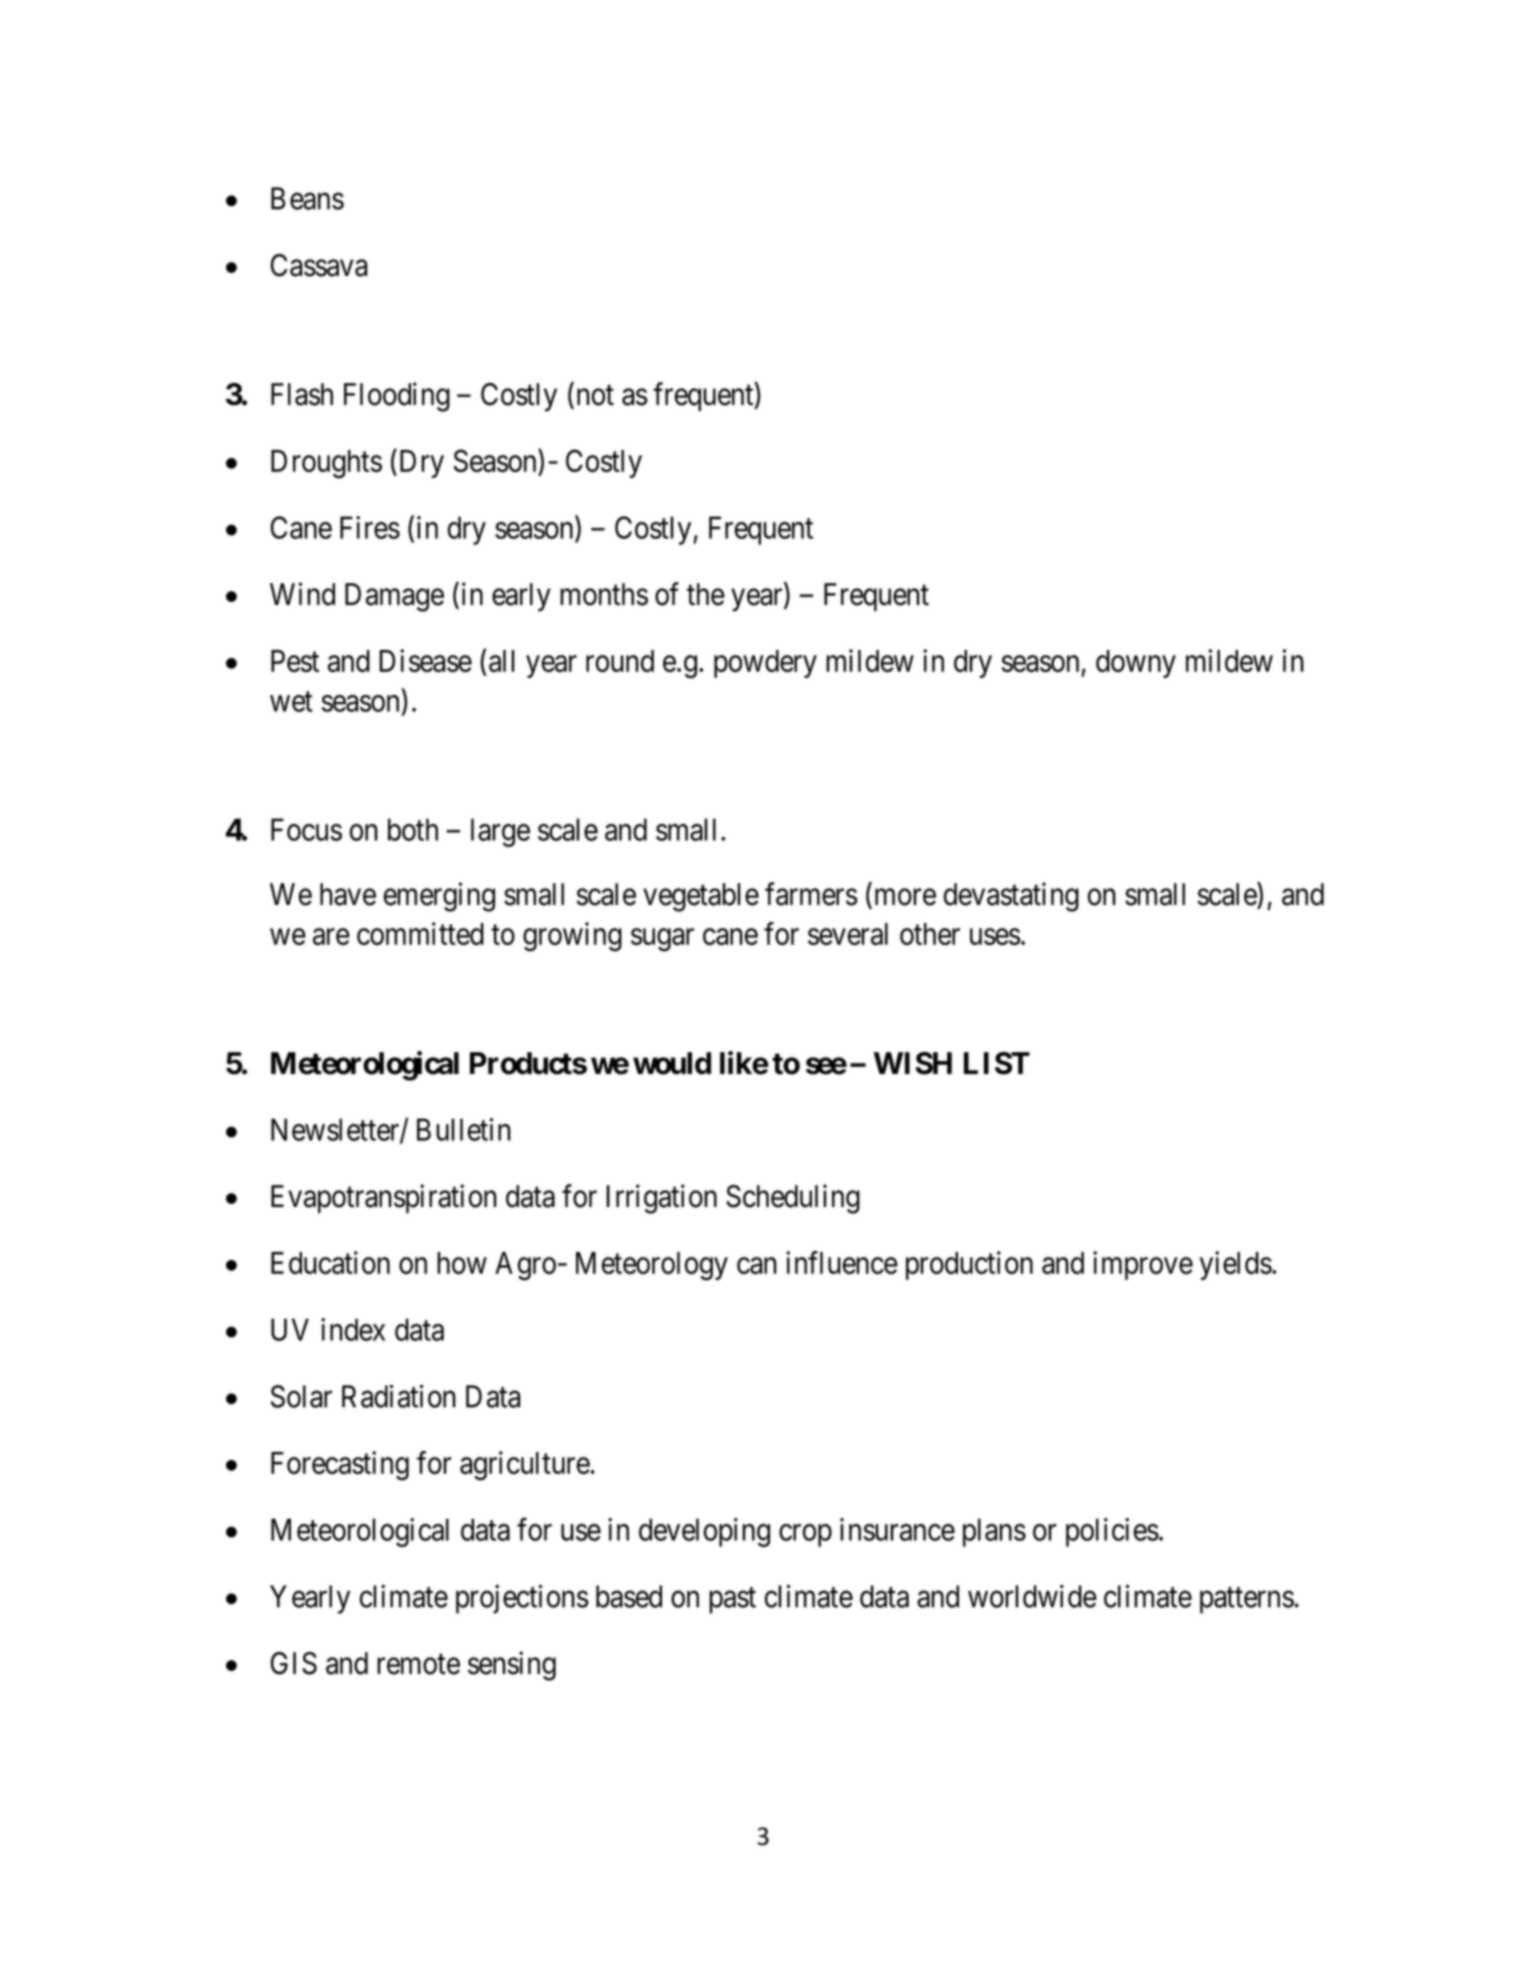 This image has height=1976, width=1527. What do you see at coordinates (732, 1600) in the image?
I see `past` at bounding box center [732, 1600].
